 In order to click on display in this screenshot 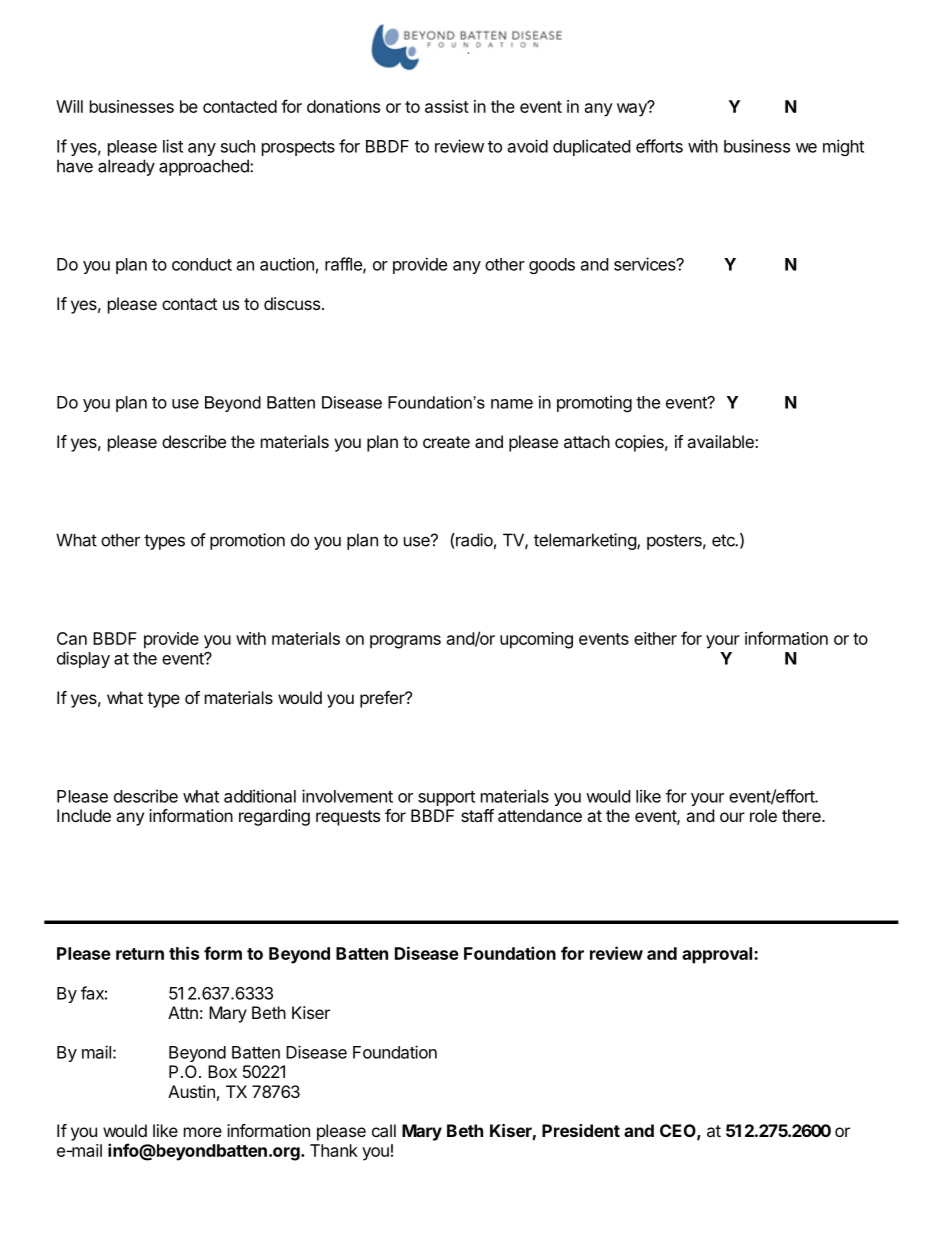, I will do `click(83, 659)`.
